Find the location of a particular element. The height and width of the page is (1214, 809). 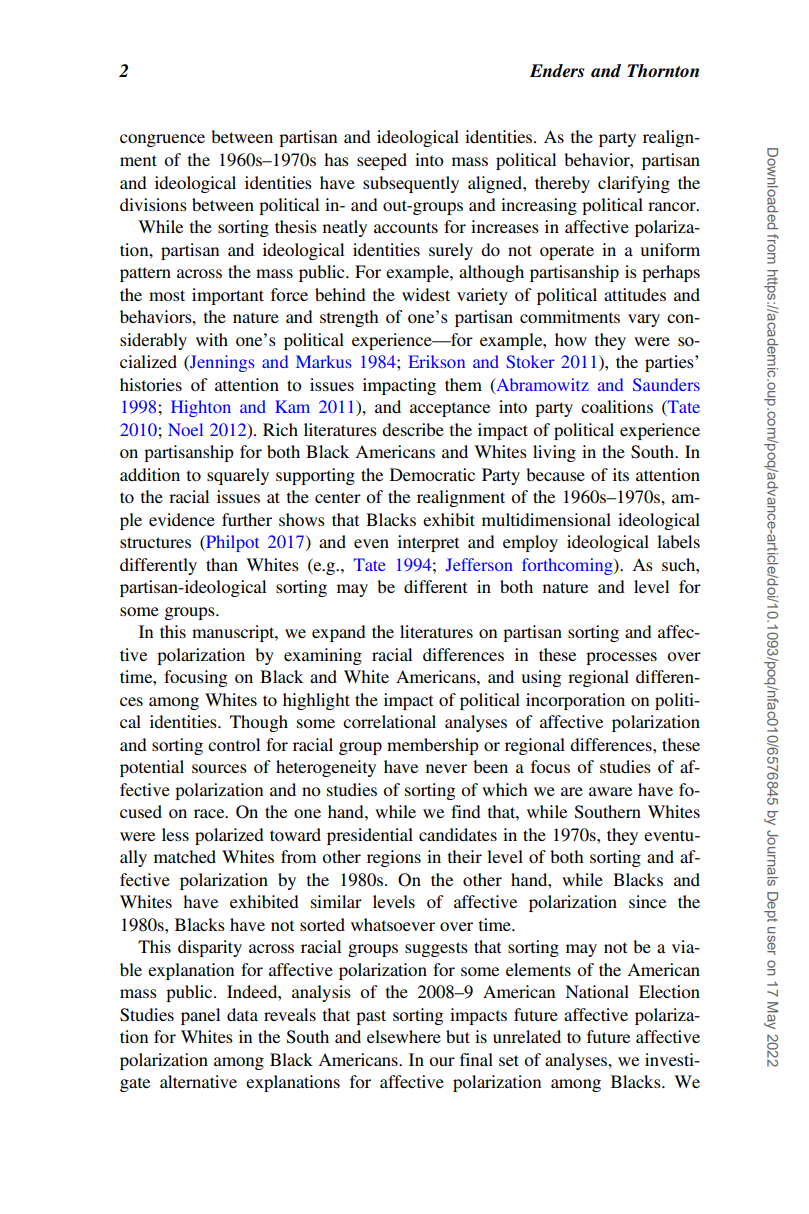

race is located at coordinates (210, 813).
